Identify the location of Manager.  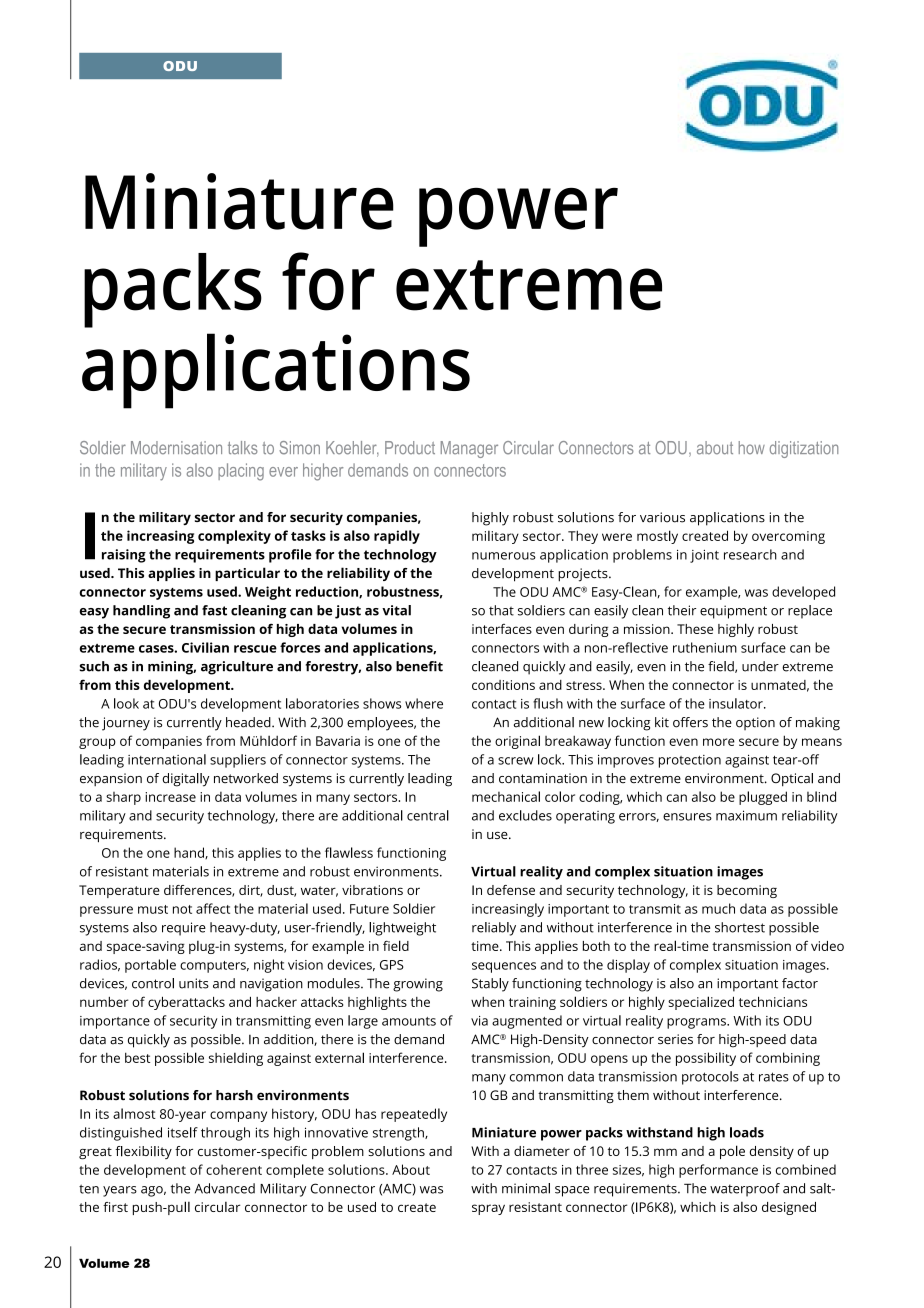
(469, 449).
